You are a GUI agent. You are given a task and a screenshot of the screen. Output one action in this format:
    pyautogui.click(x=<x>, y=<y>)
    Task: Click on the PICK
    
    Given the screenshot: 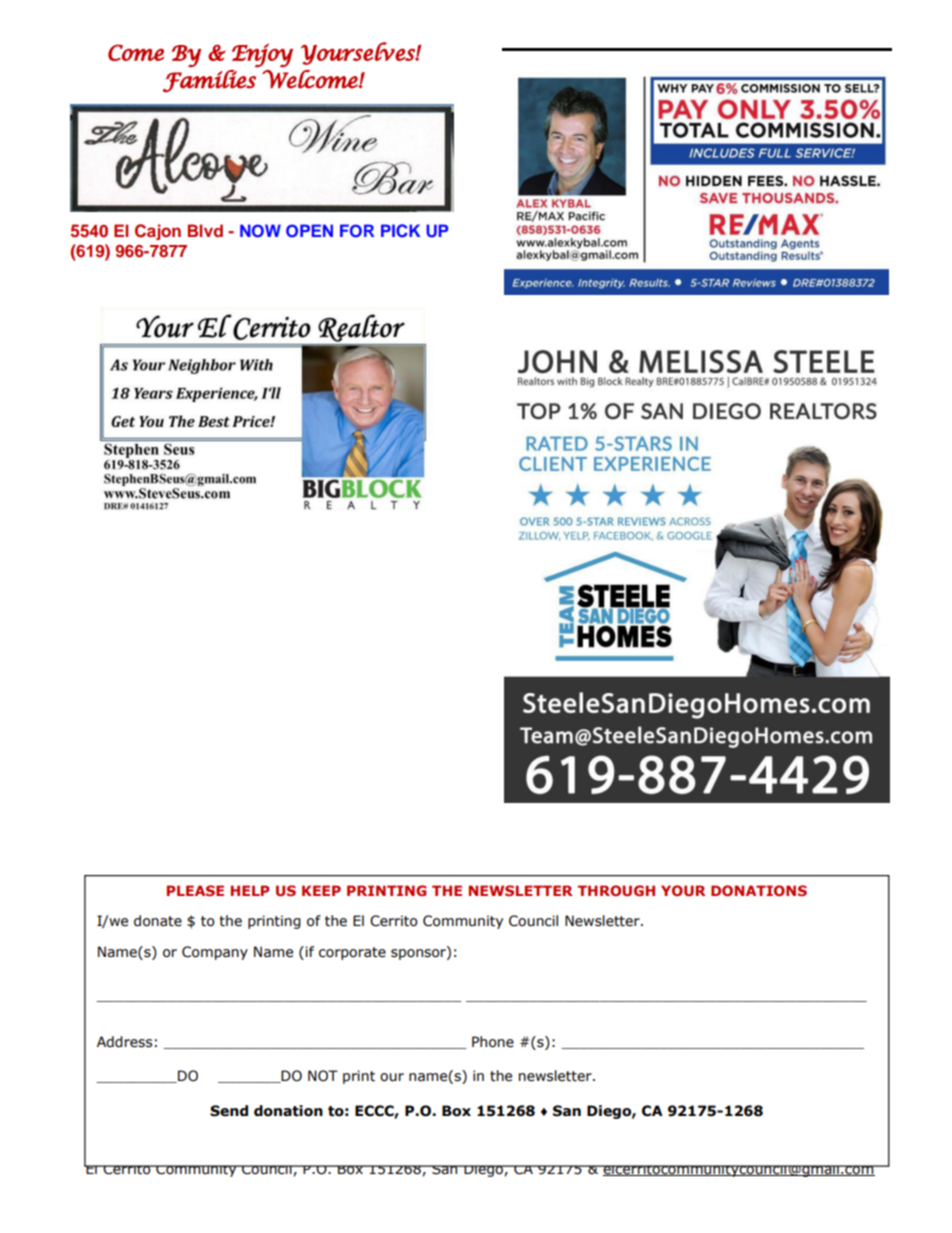 What is the action you would take?
    pyautogui.click(x=401, y=231)
